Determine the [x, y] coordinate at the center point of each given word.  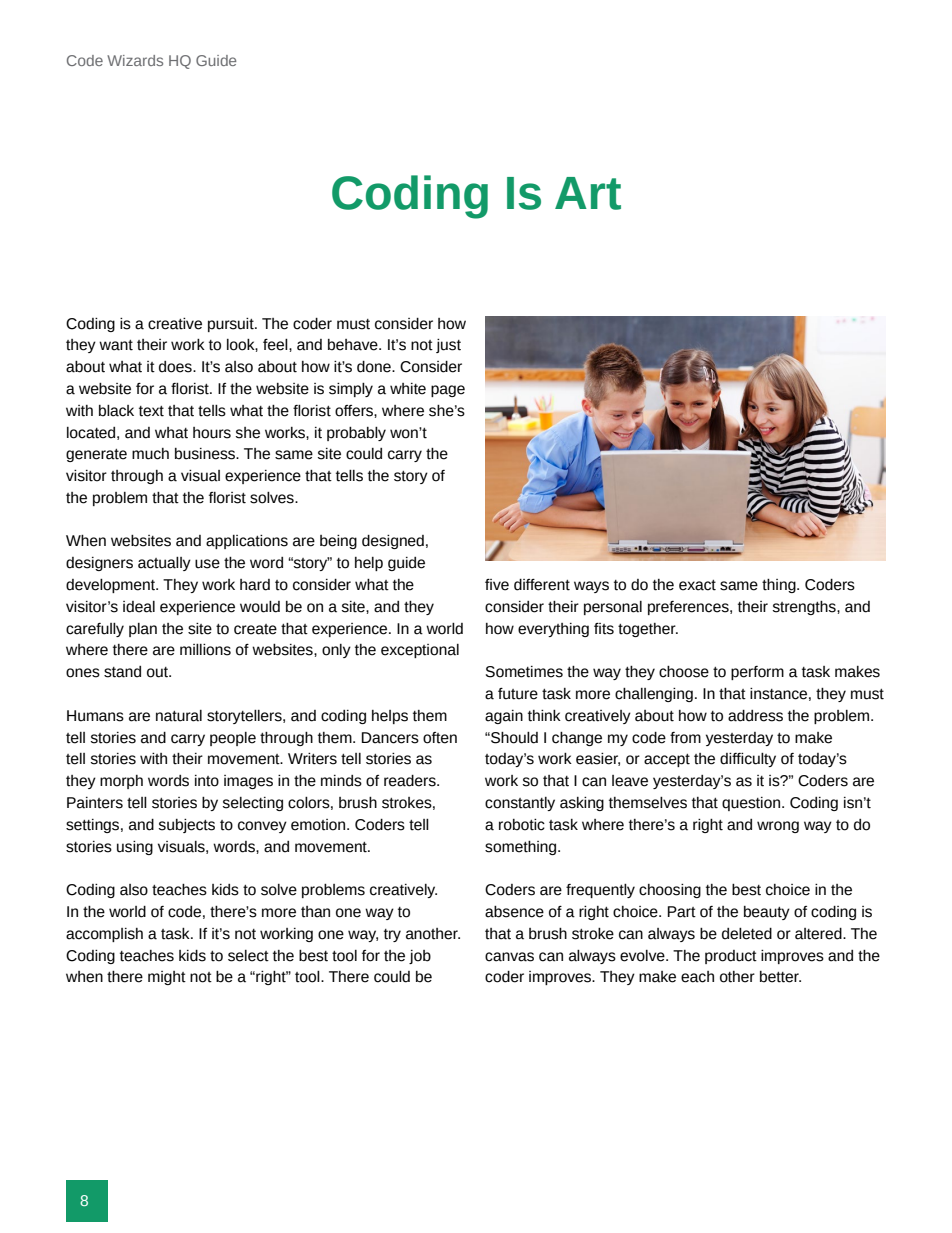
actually [164, 564]
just [448, 346]
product [731, 957]
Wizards [135, 60]
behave [354, 345]
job [420, 957]
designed [393, 542]
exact [697, 585]
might [167, 978]
